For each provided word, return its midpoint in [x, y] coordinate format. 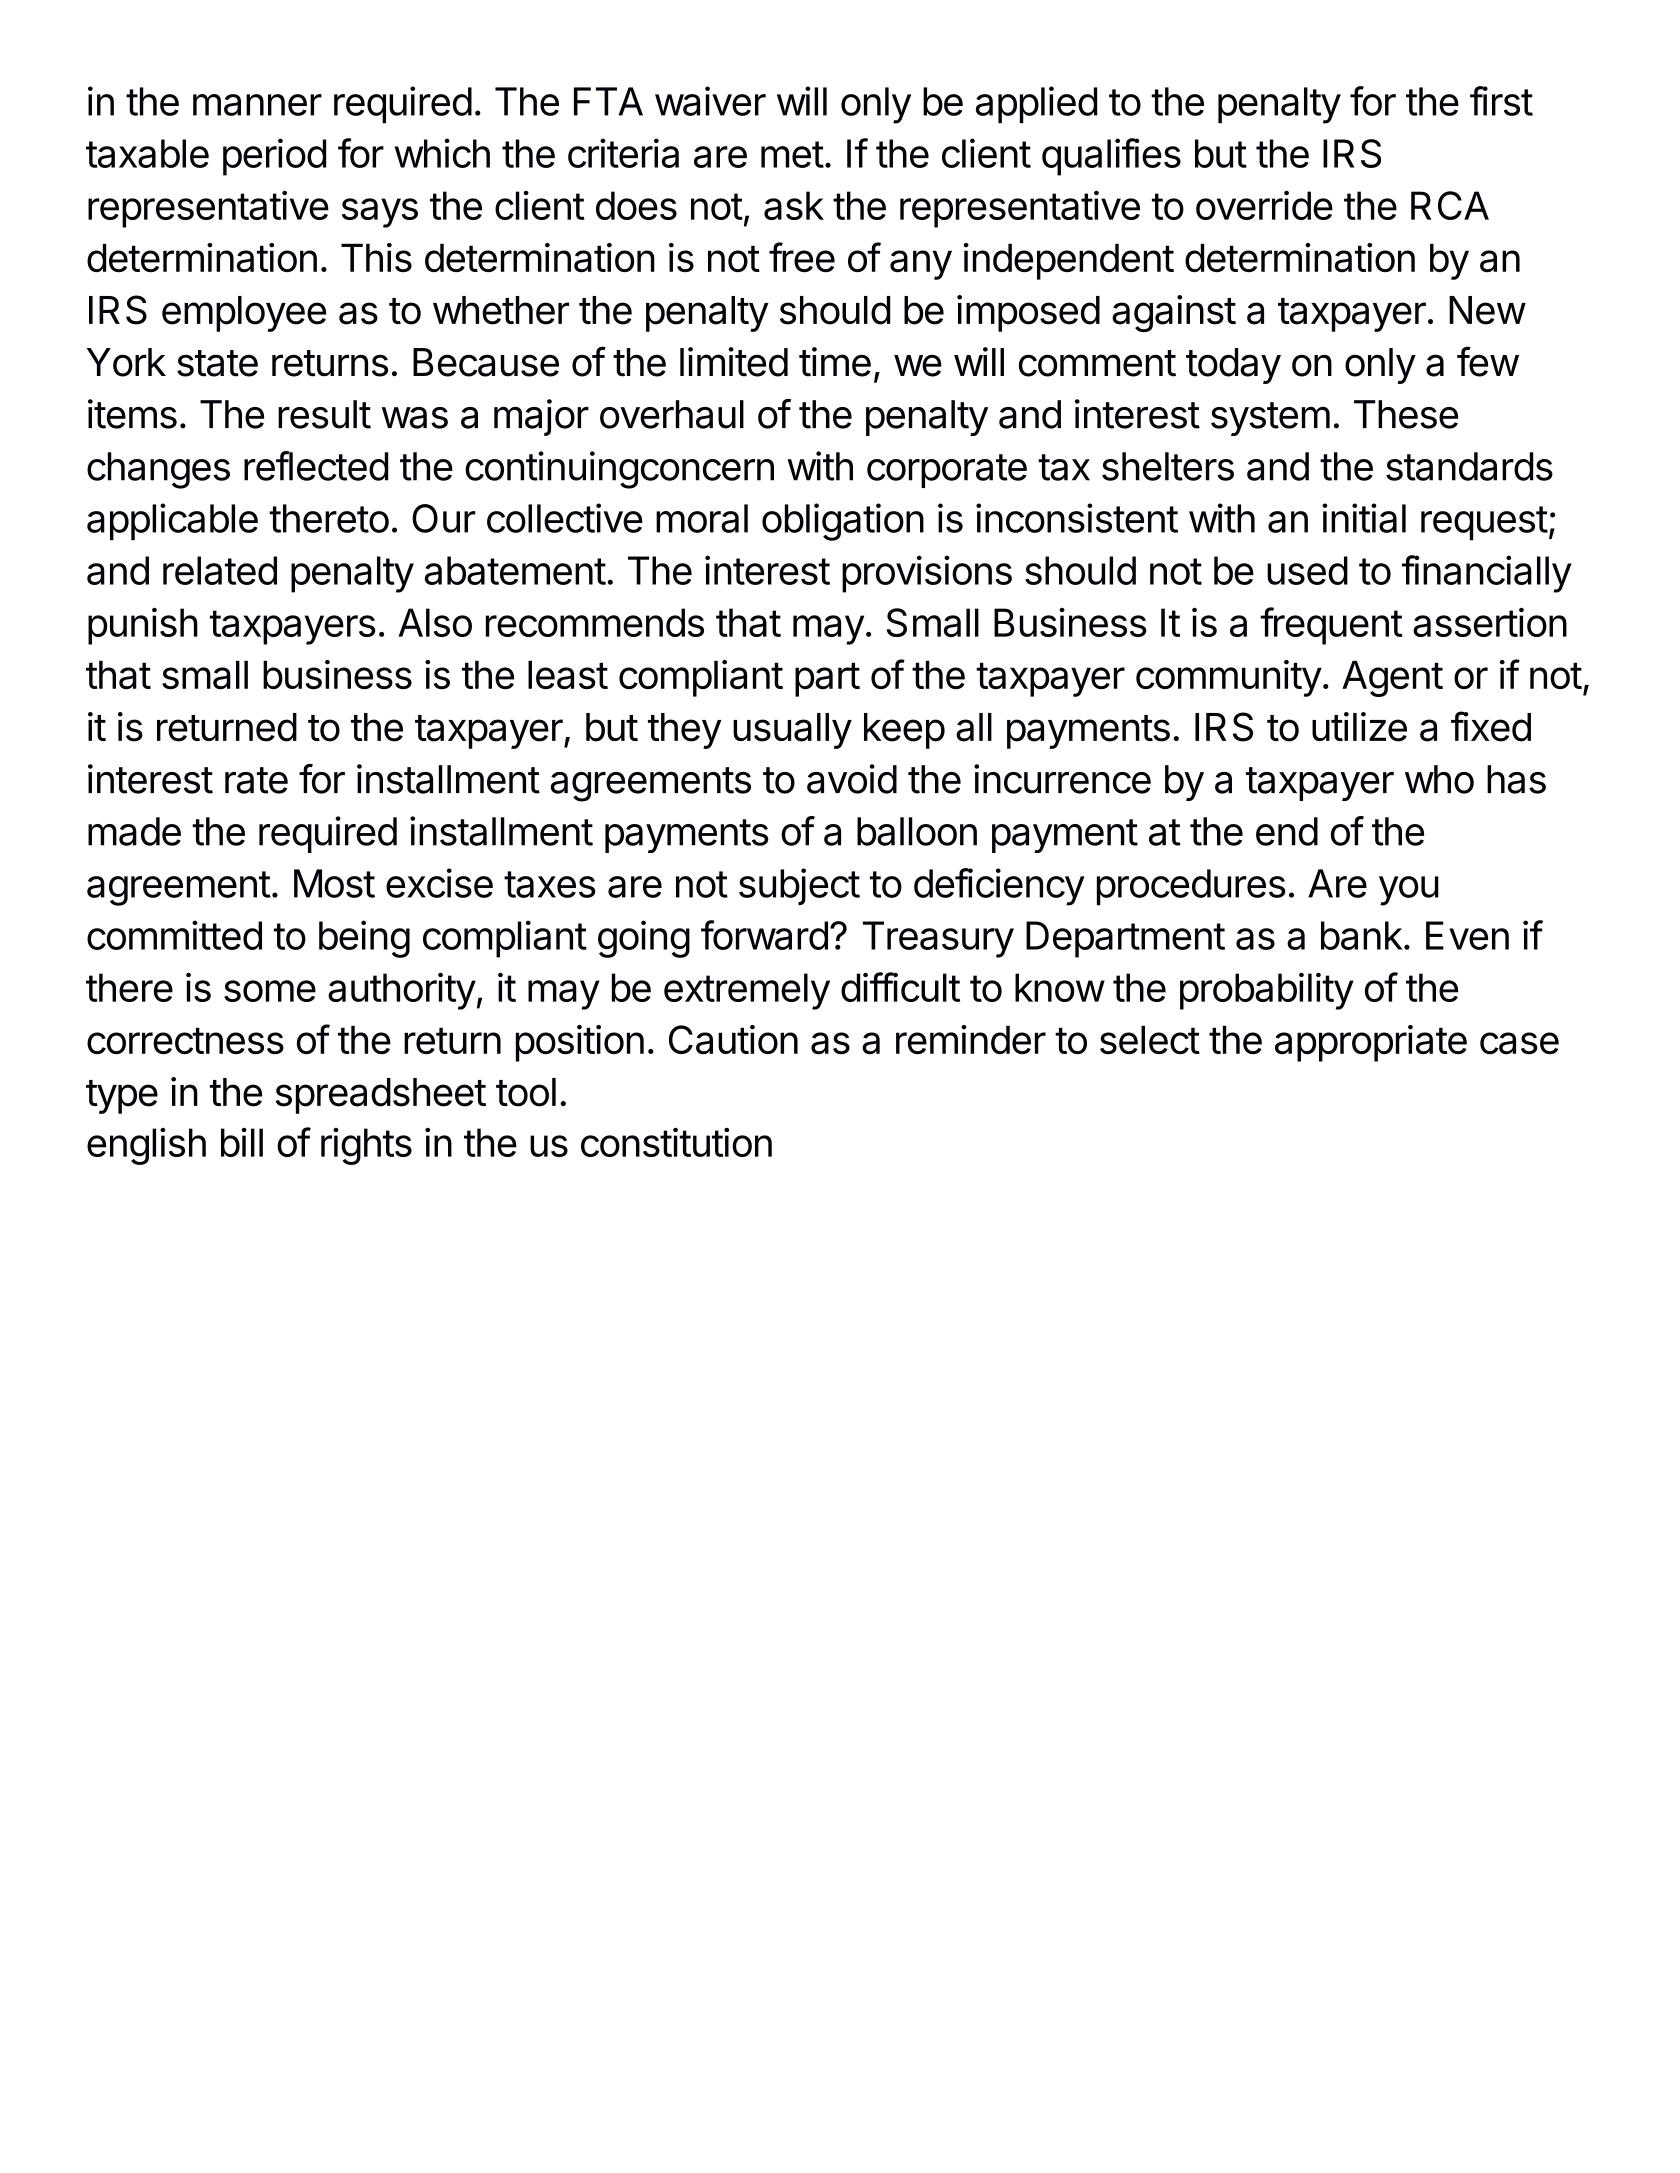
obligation [843, 522]
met [792, 154]
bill [242, 1142]
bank [1362, 935]
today [1233, 366]
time [835, 362]
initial [1364, 518]
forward [764, 935]
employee [244, 314]
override [1264, 205]
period [274, 157]
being [364, 939]
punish [143, 626]
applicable [172, 522]
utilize [1359, 727]
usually [792, 731]
